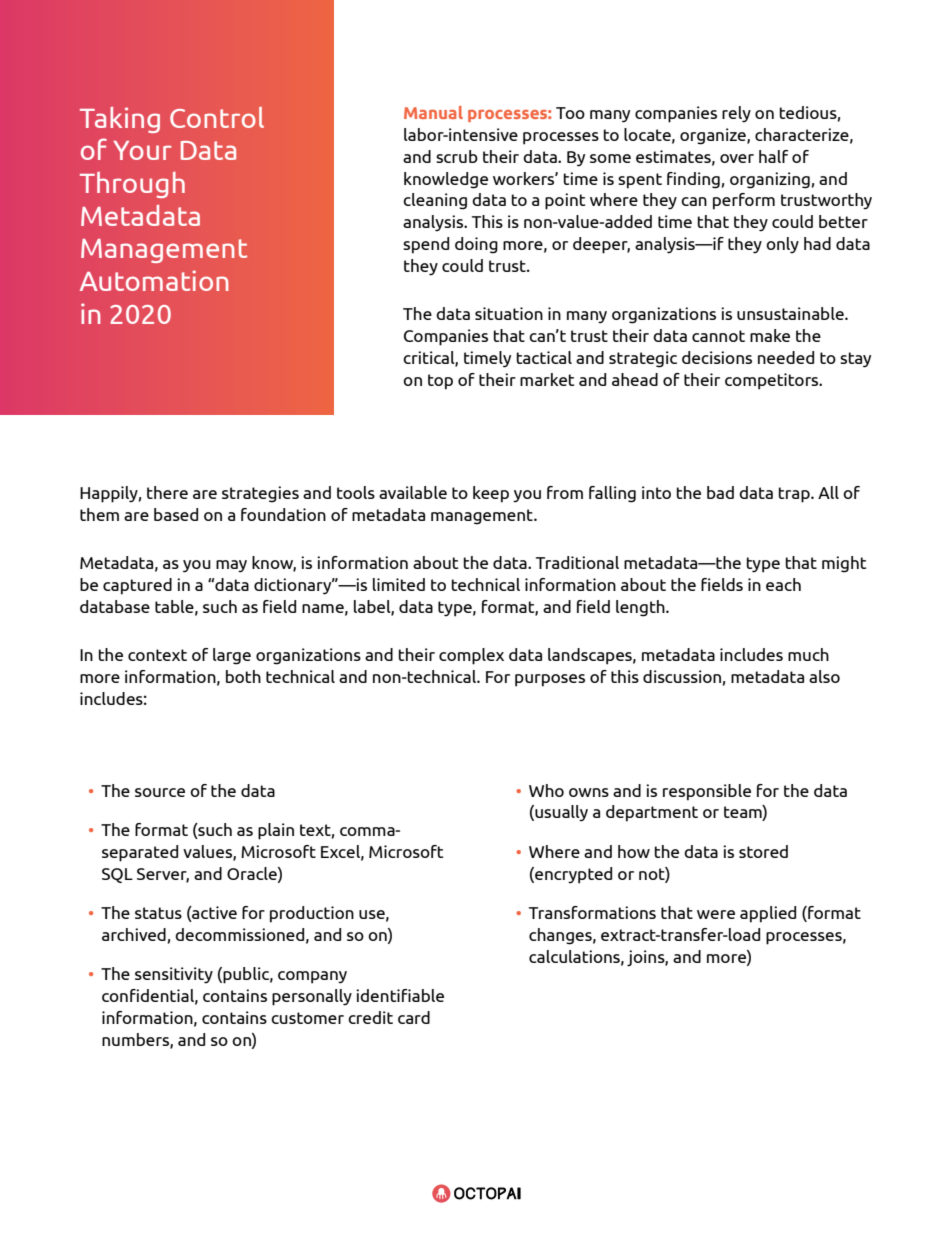 This screenshot has height=1233, width=952. I want to click on responsible, so click(707, 792).
